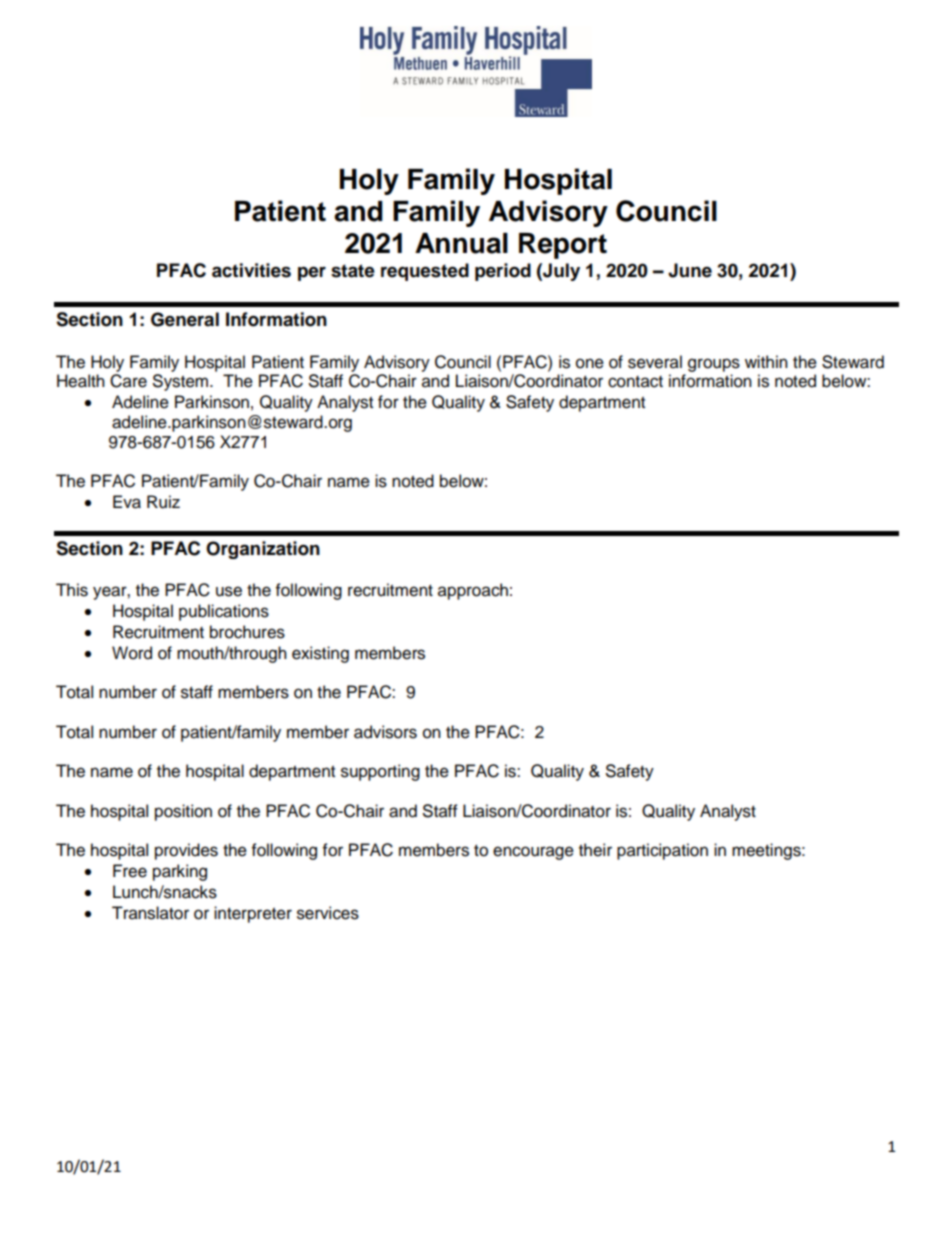  Describe the element at coordinates (662, 851) in the screenshot. I see `participation` at that location.
